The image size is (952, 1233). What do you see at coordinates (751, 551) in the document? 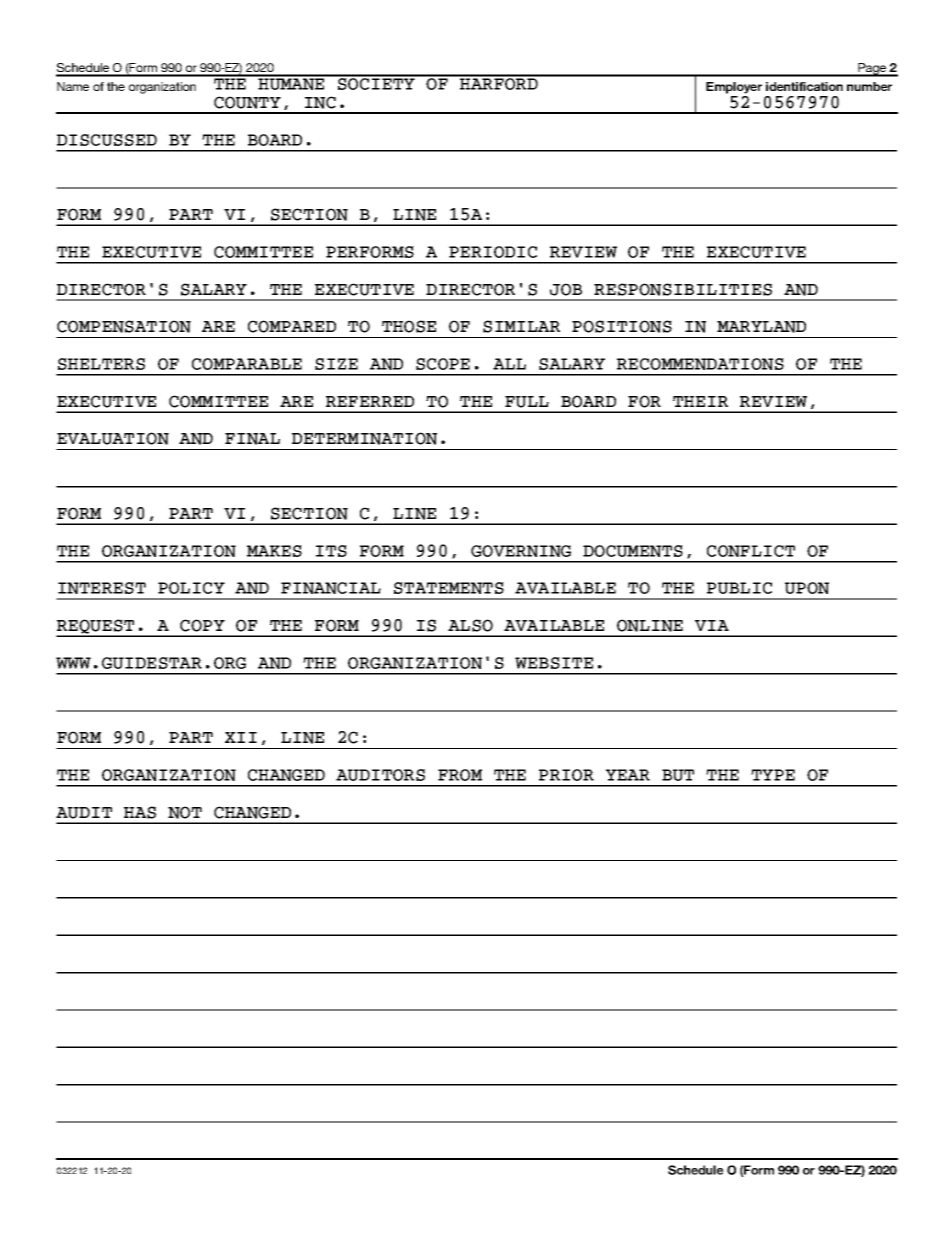
I see `CONFLICT` at bounding box center [751, 551].
